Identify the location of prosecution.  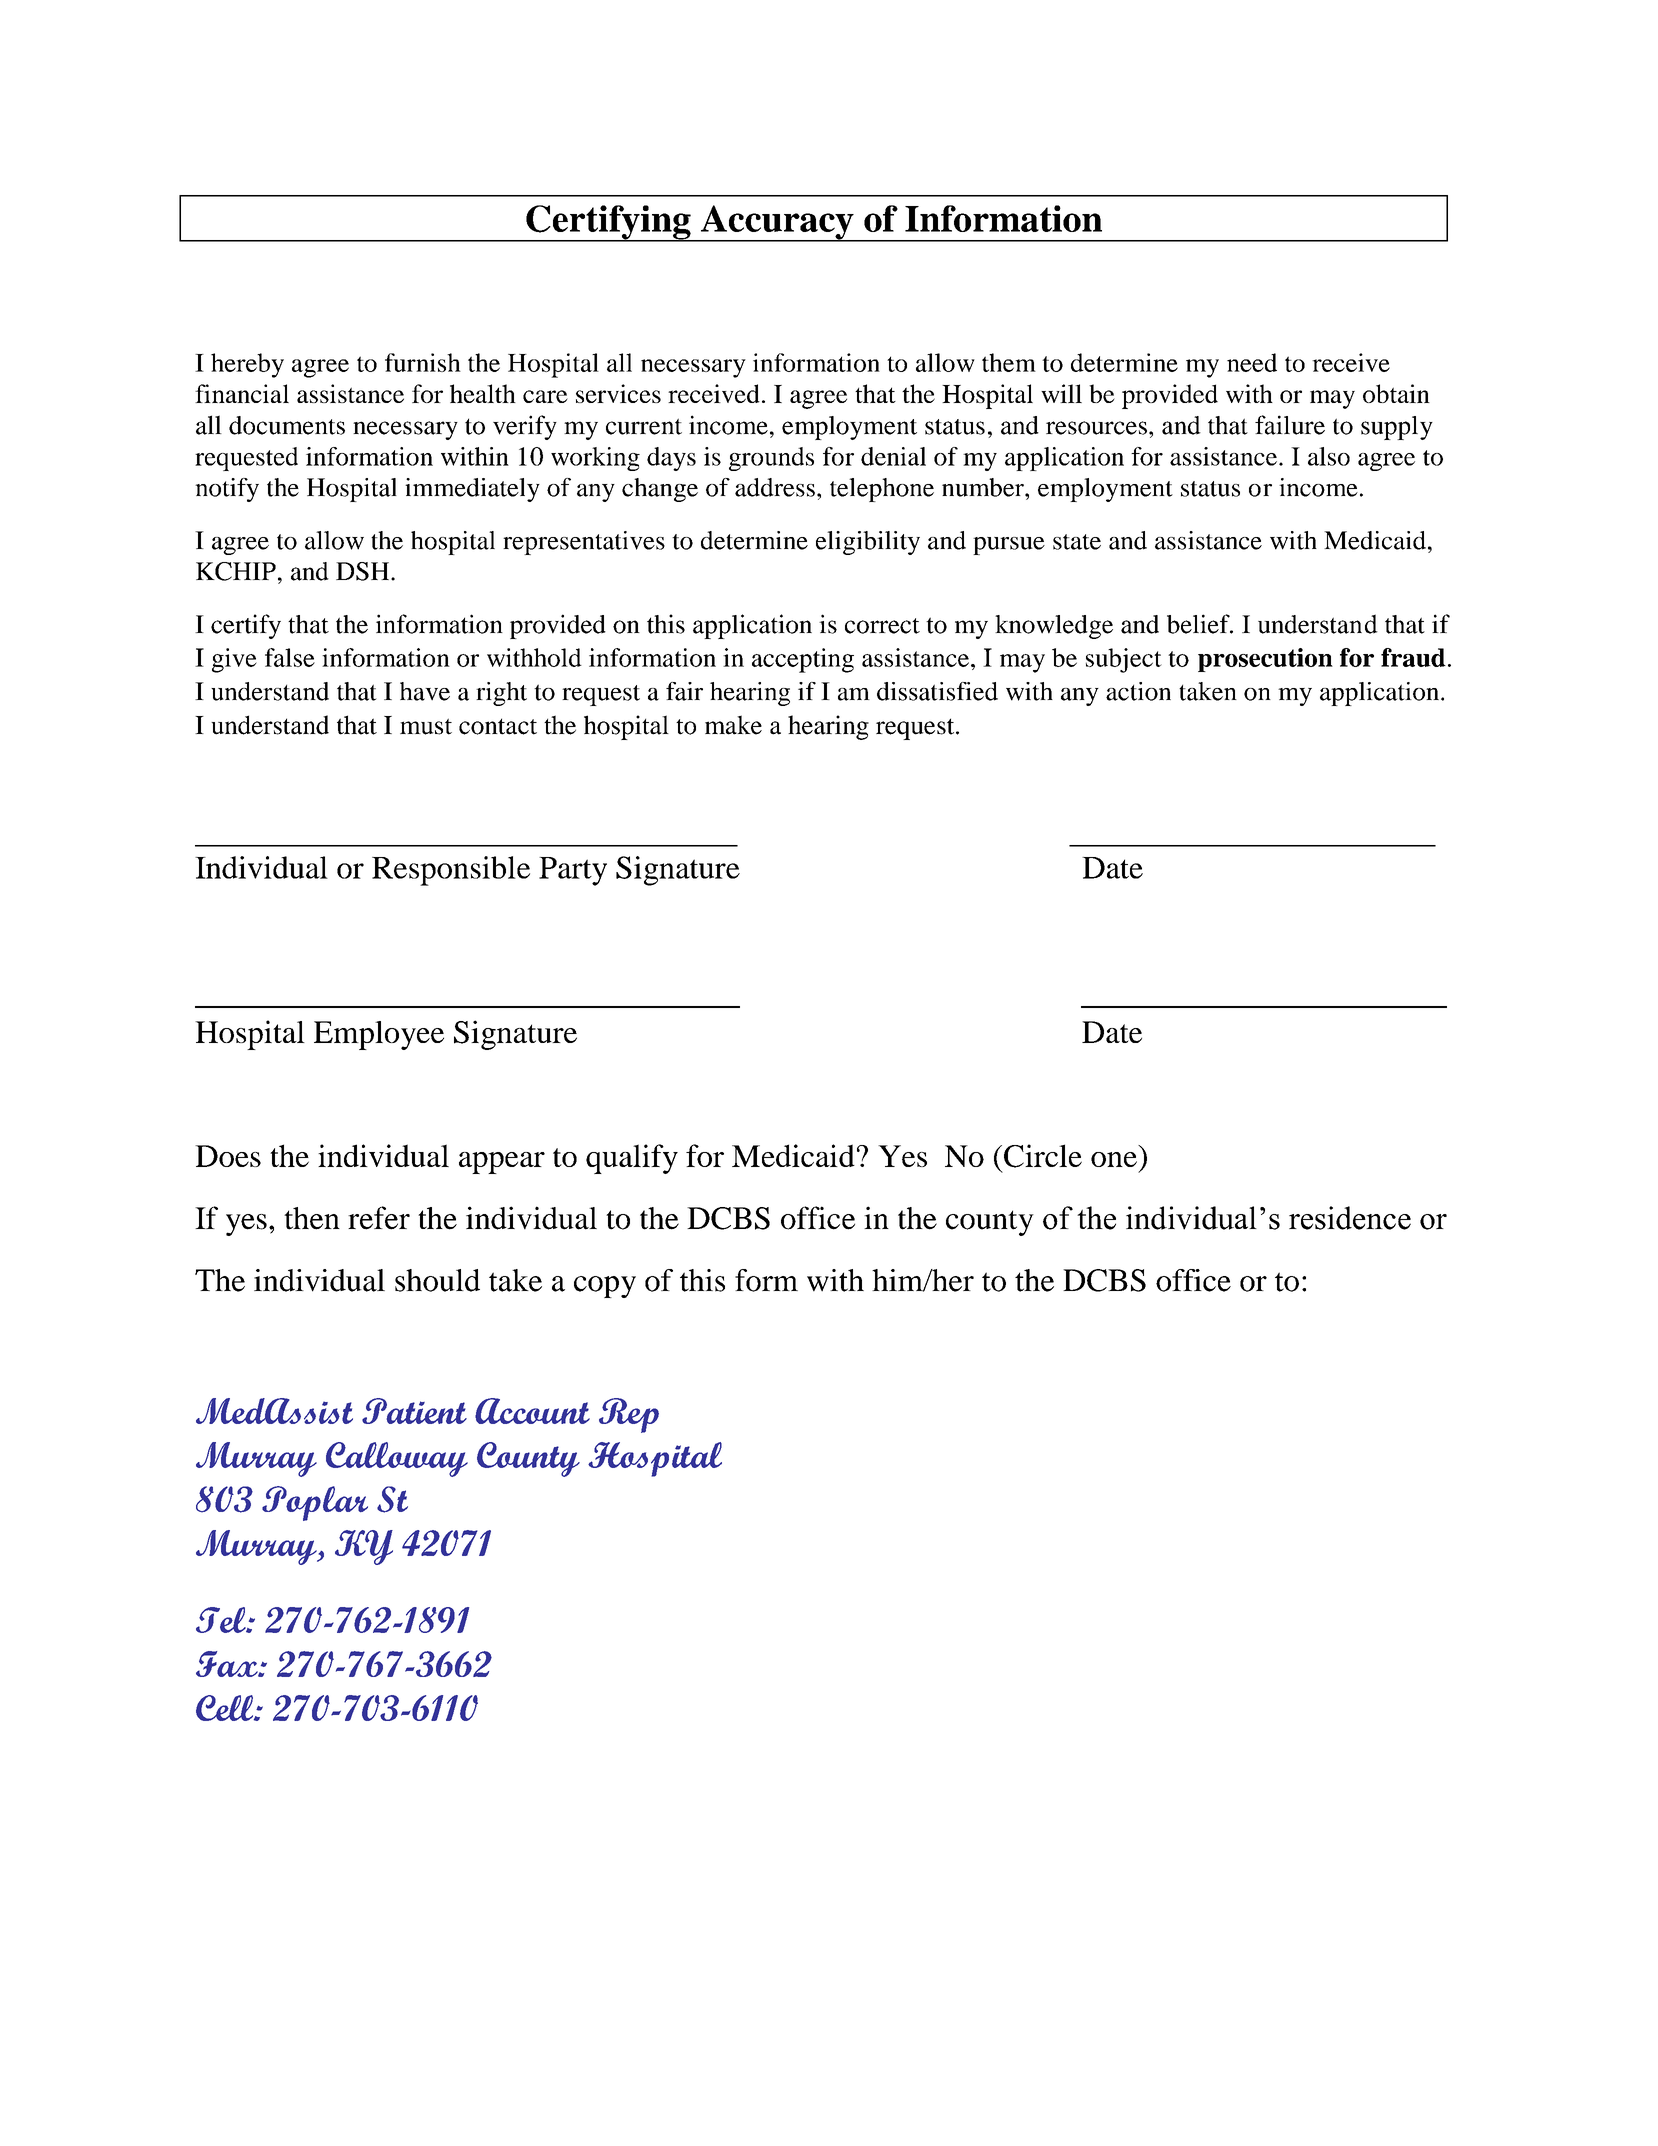
(1265, 660).
